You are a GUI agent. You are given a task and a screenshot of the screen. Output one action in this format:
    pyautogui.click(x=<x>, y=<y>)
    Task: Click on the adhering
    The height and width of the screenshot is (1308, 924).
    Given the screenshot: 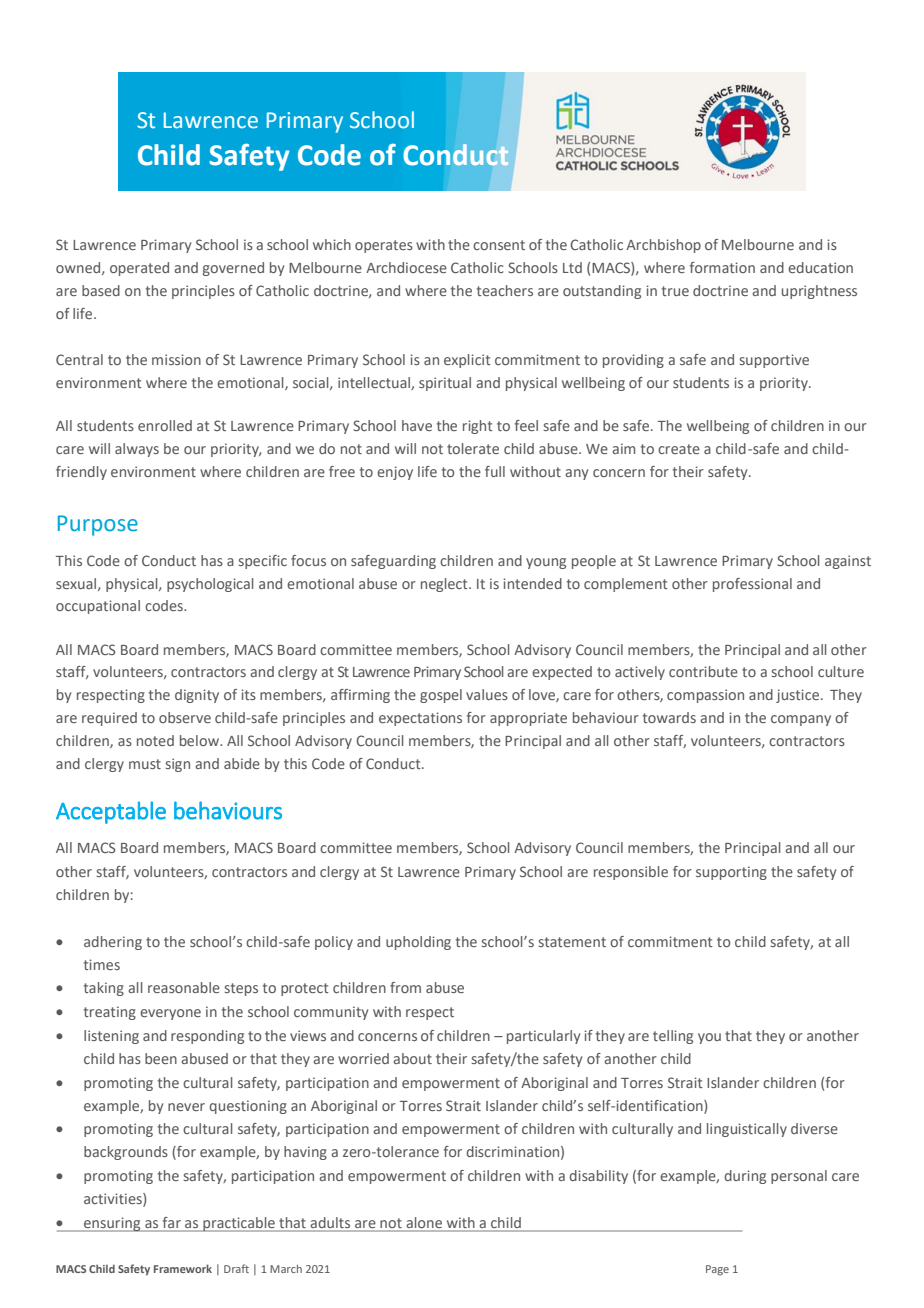 What is the action you would take?
    pyautogui.click(x=113, y=943)
